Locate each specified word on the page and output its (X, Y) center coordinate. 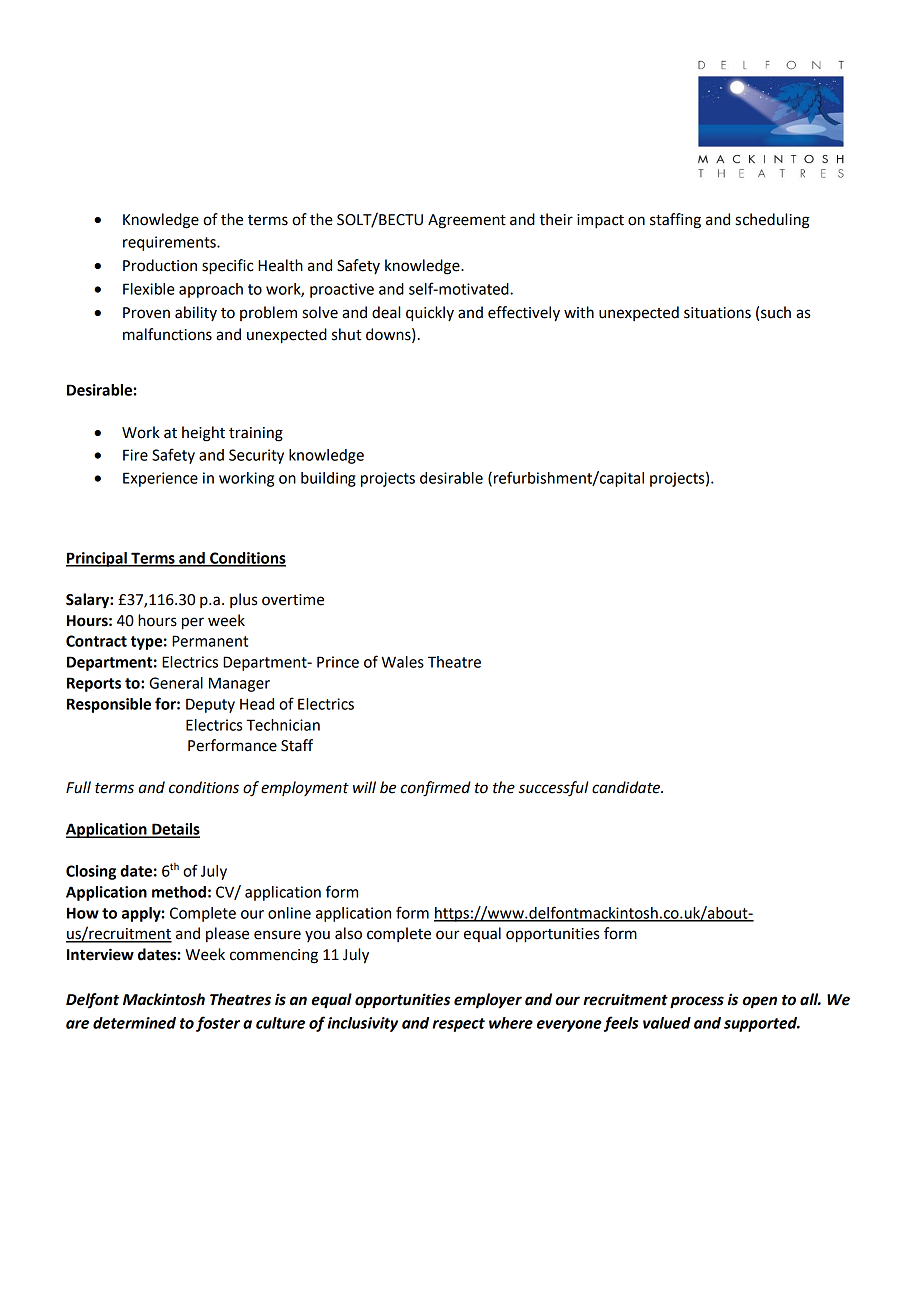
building (328, 479)
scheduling (772, 221)
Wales (402, 662)
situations (717, 313)
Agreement (467, 221)
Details (175, 830)
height (203, 434)
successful (553, 789)
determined (134, 1023)
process (697, 1002)
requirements (170, 243)
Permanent (210, 641)
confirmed (435, 789)
